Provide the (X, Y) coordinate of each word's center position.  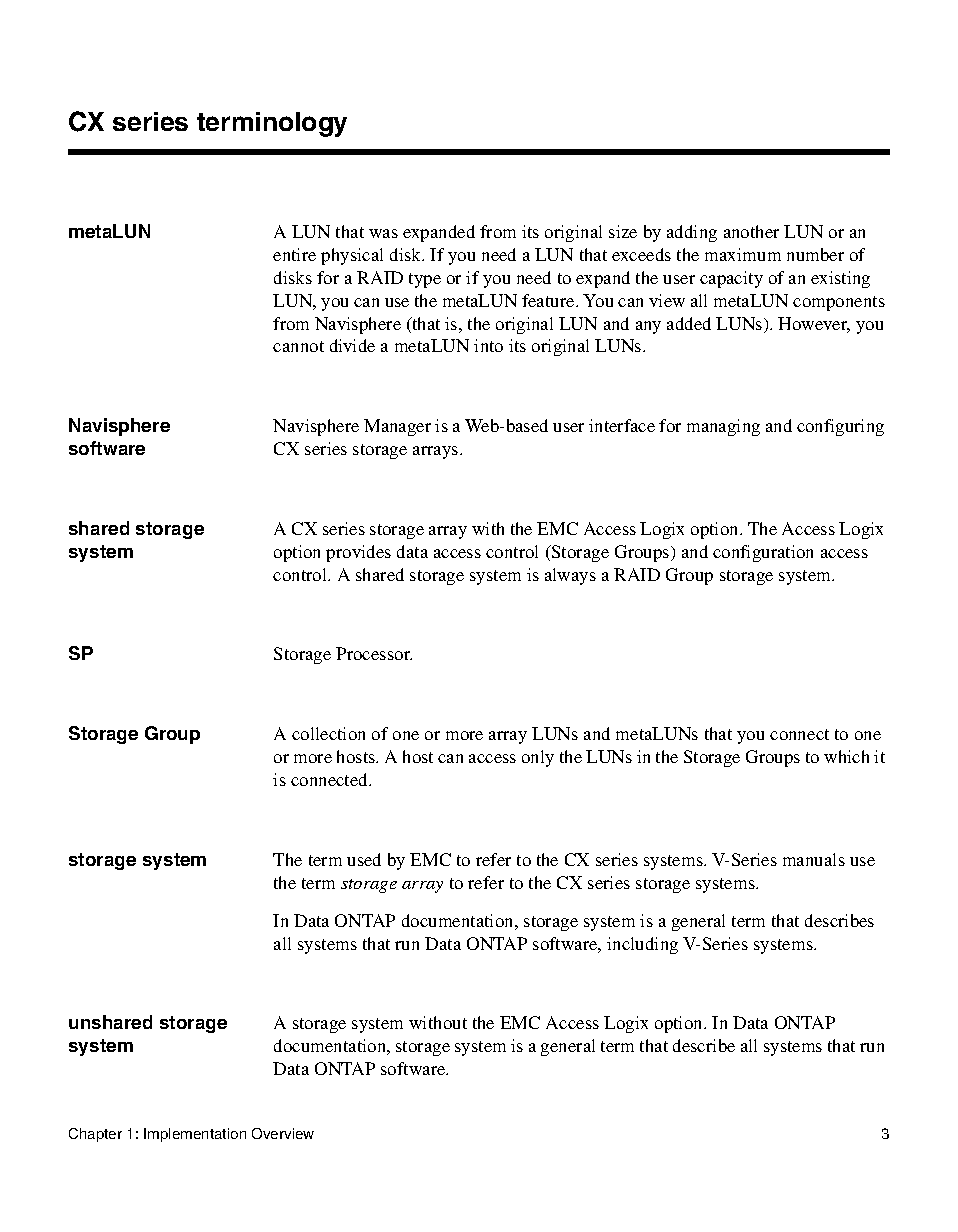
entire (294, 254)
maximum (743, 254)
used (364, 859)
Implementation (195, 1135)
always (570, 576)
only (538, 758)
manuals (814, 859)
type (425, 280)
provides (358, 553)
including (642, 945)
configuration (763, 553)
